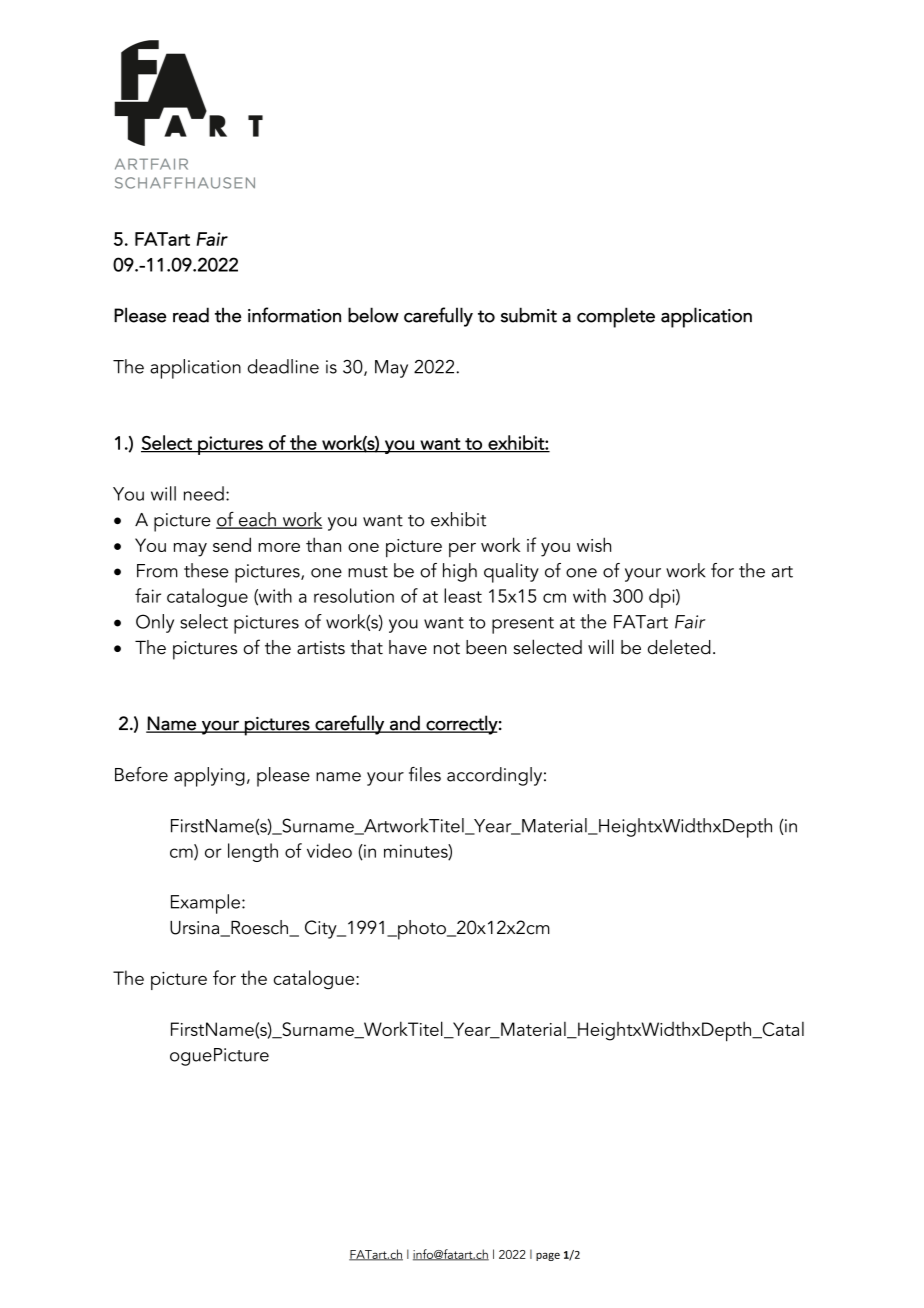  I want to click on deleted, so click(679, 647).
